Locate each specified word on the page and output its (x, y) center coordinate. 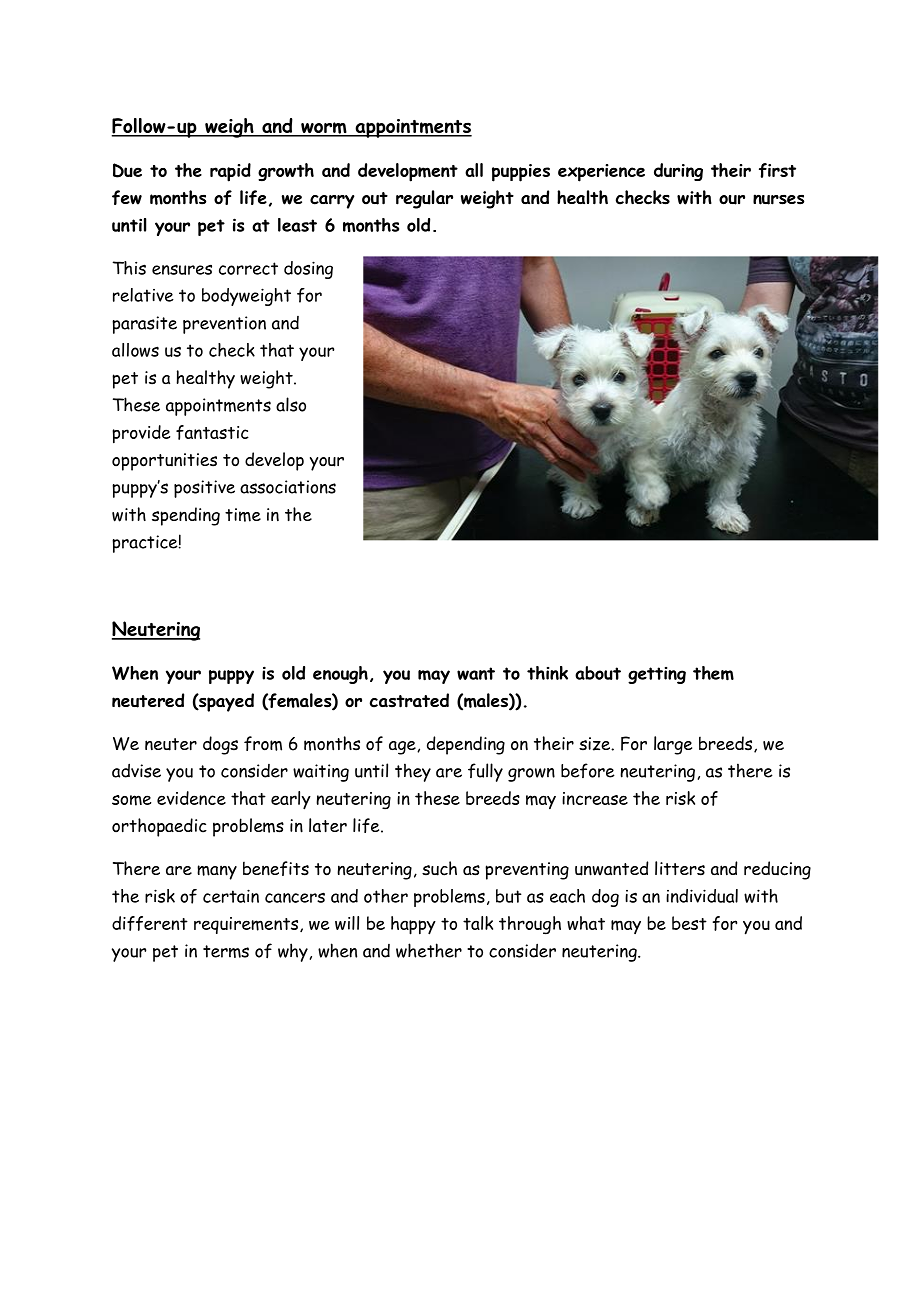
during (678, 172)
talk (478, 923)
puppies (521, 173)
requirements (247, 925)
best (689, 923)
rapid (230, 172)
